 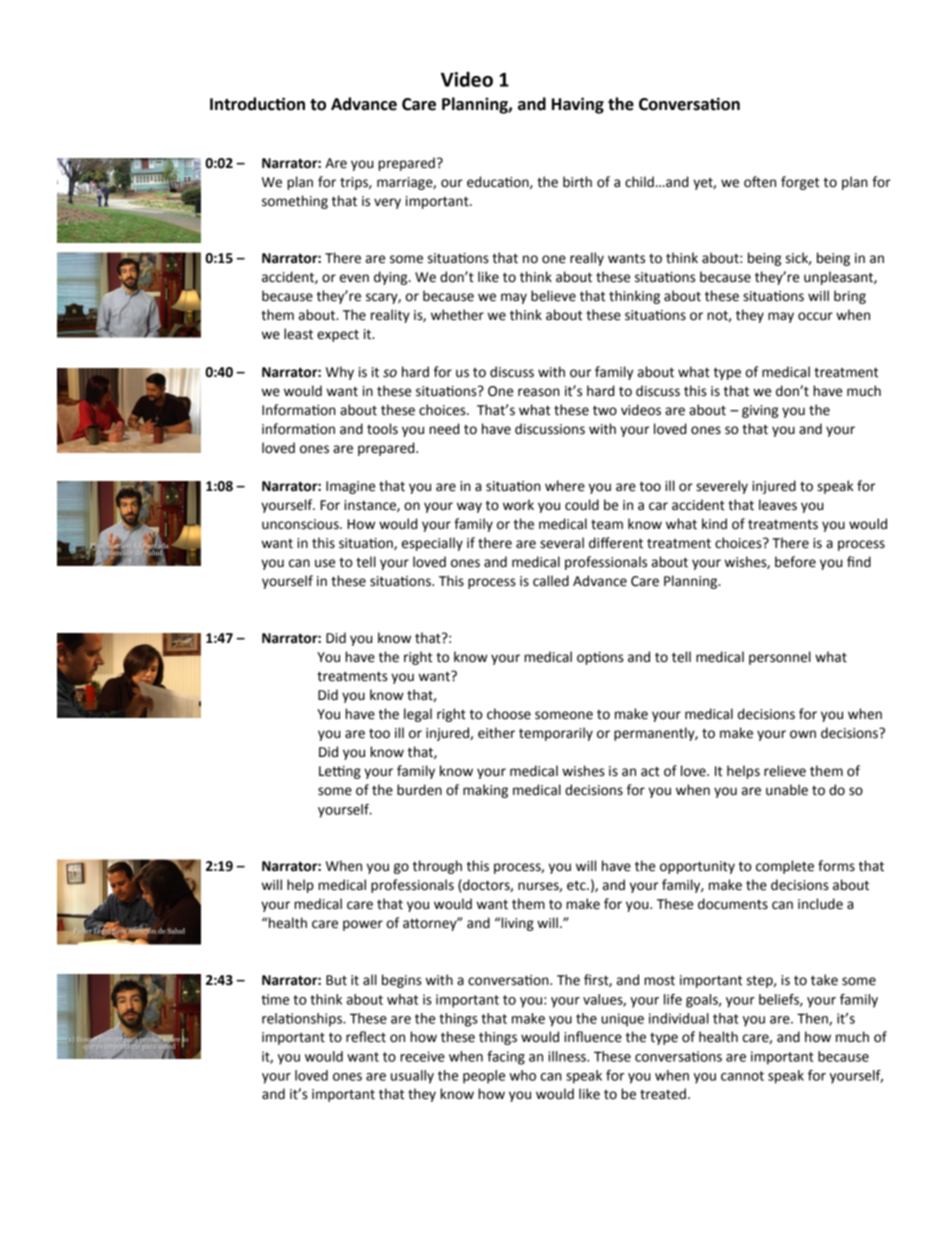 What do you see at coordinates (577, 886) in the image?
I see `etc` at bounding box center [577, 886].
